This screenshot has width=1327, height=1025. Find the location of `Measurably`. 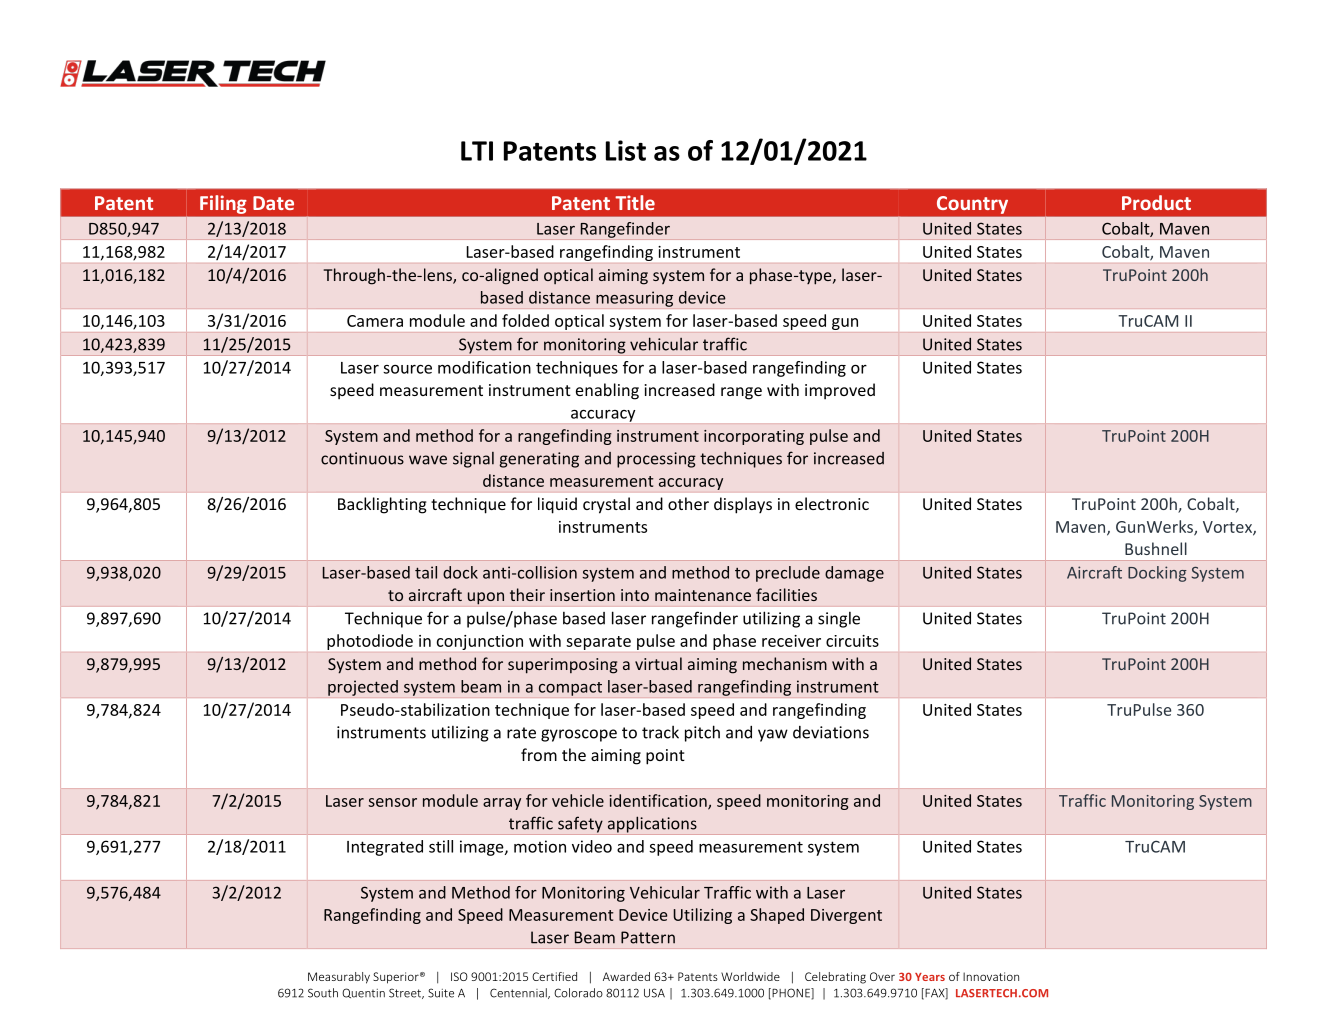

Measurably is located at coordinates (339, 978).
